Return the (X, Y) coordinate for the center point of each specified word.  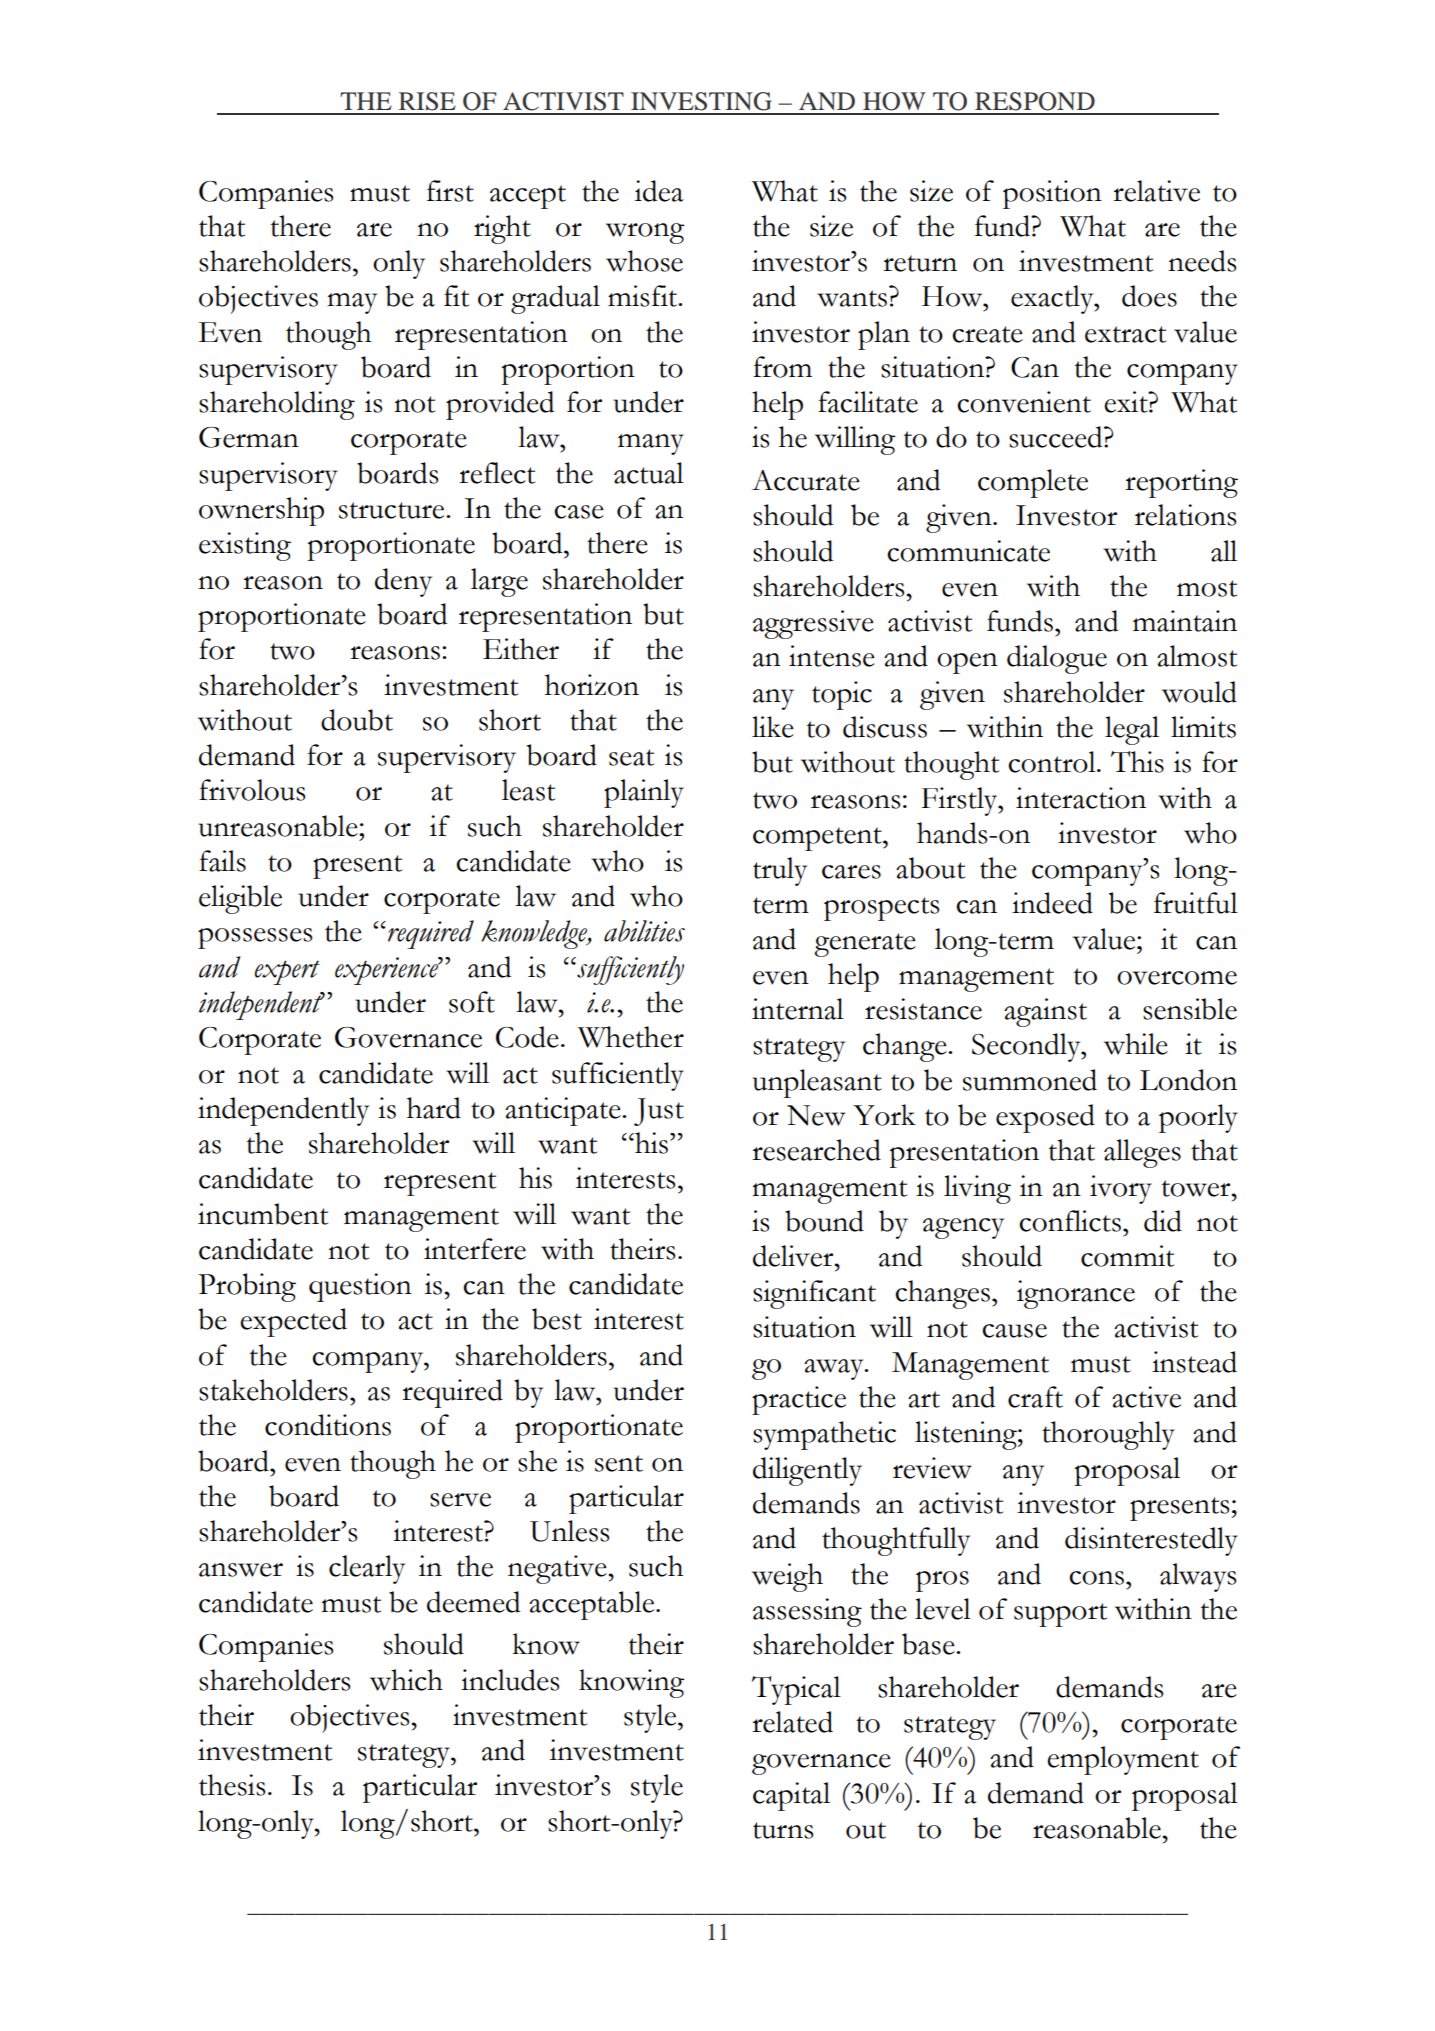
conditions (328, 1425)
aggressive (813, 624)
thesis (232, 1785)
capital (791, 1796)
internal (798, 1009)
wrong (645, 233)
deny (403, 582)
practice (799, 1400)
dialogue (1057, 659)
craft (1035, 1397)
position (1052, 194)
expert (287, 973)
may (352, 303)
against (1045, 1012)
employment (1123, 1760)
